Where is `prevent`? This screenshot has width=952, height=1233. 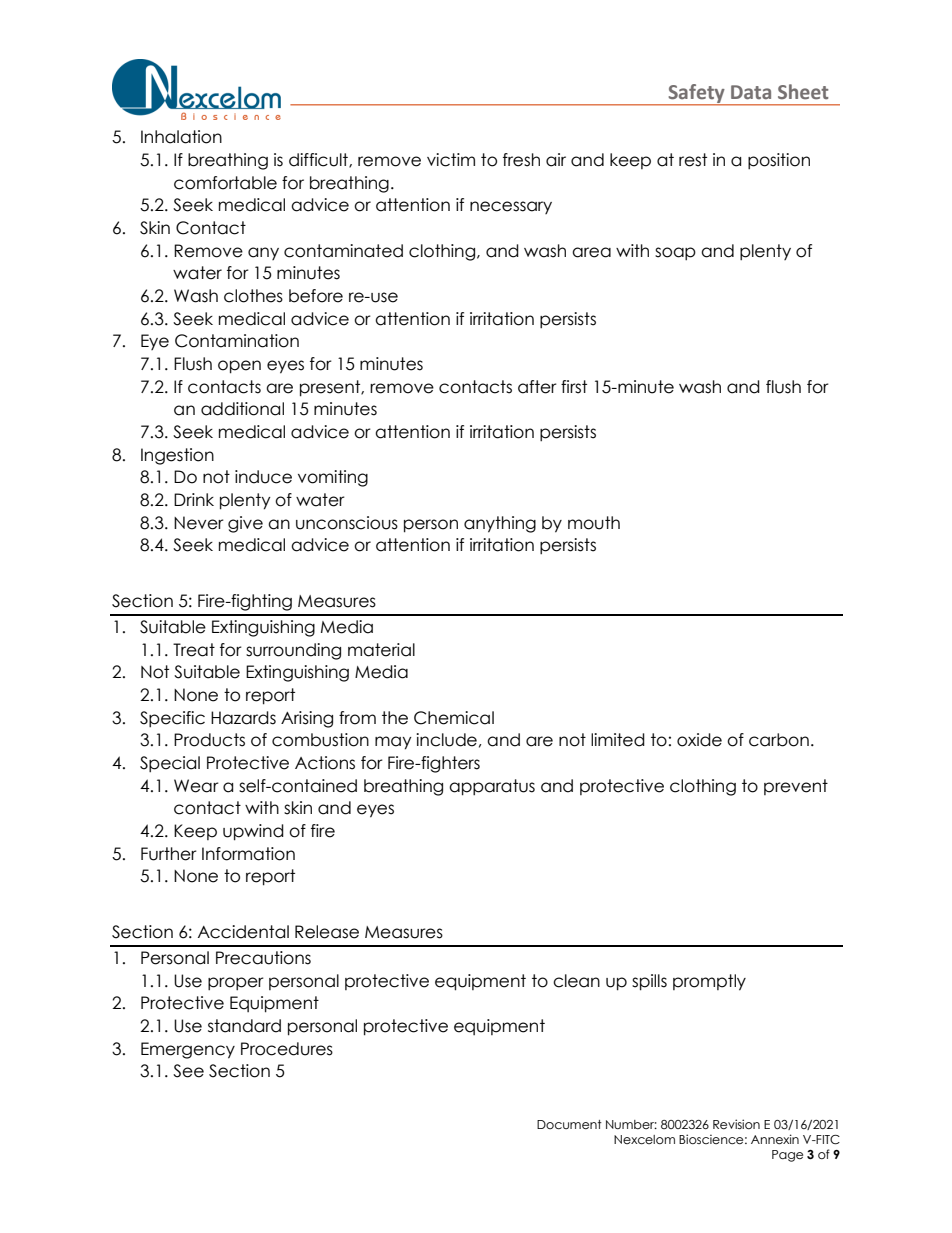
prevent is located at coordinates (796, 787).
